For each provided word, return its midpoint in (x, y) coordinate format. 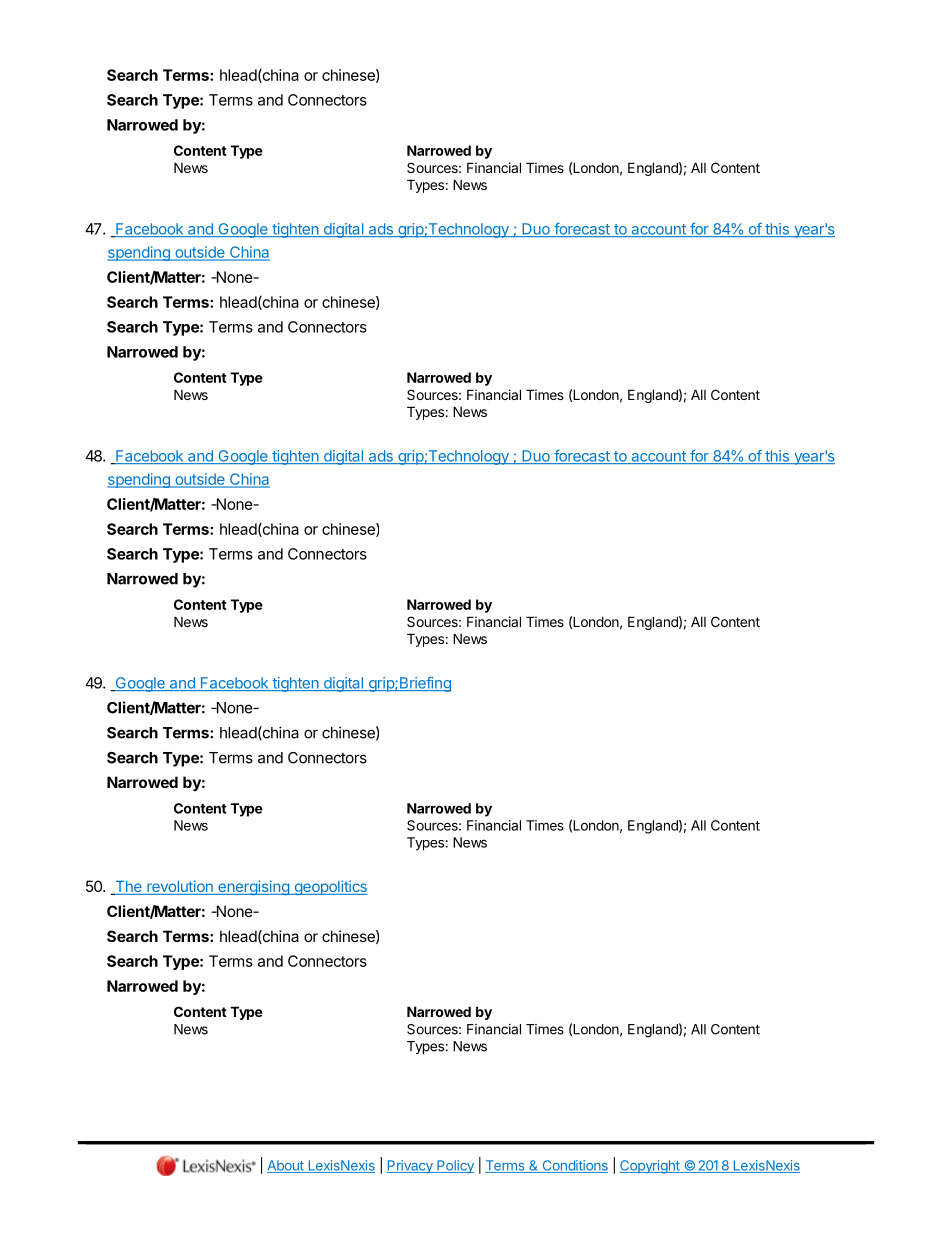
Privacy (410, 1167)
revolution (180, 887)
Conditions (574, 1166)
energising (253, 887)
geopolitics (330, 887)
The (128, 888)
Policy (454, 1167)
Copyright (650, 1167)
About (286, 1166)
